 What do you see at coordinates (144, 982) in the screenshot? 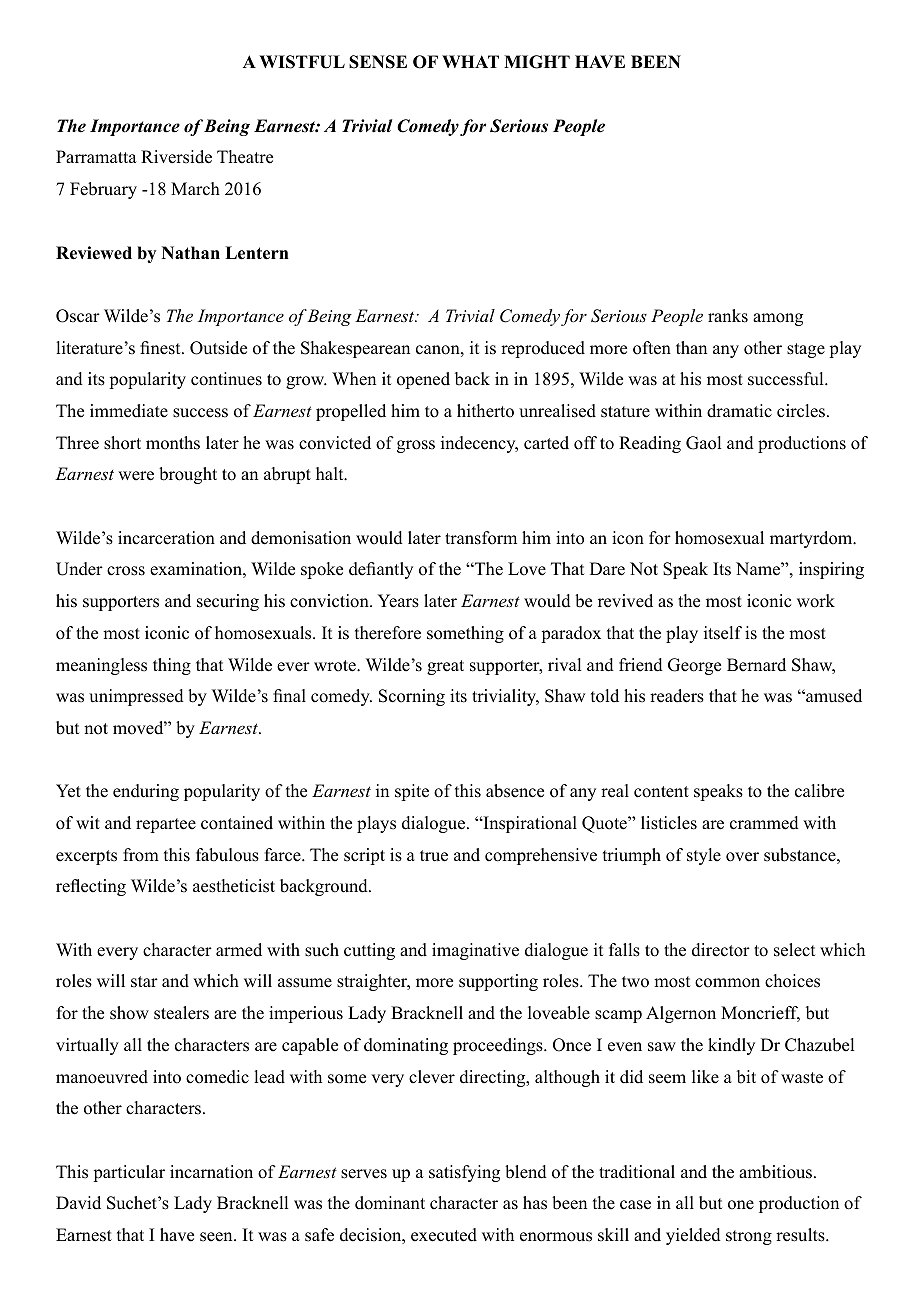
I see `star` at bounding box center [144, 982].
